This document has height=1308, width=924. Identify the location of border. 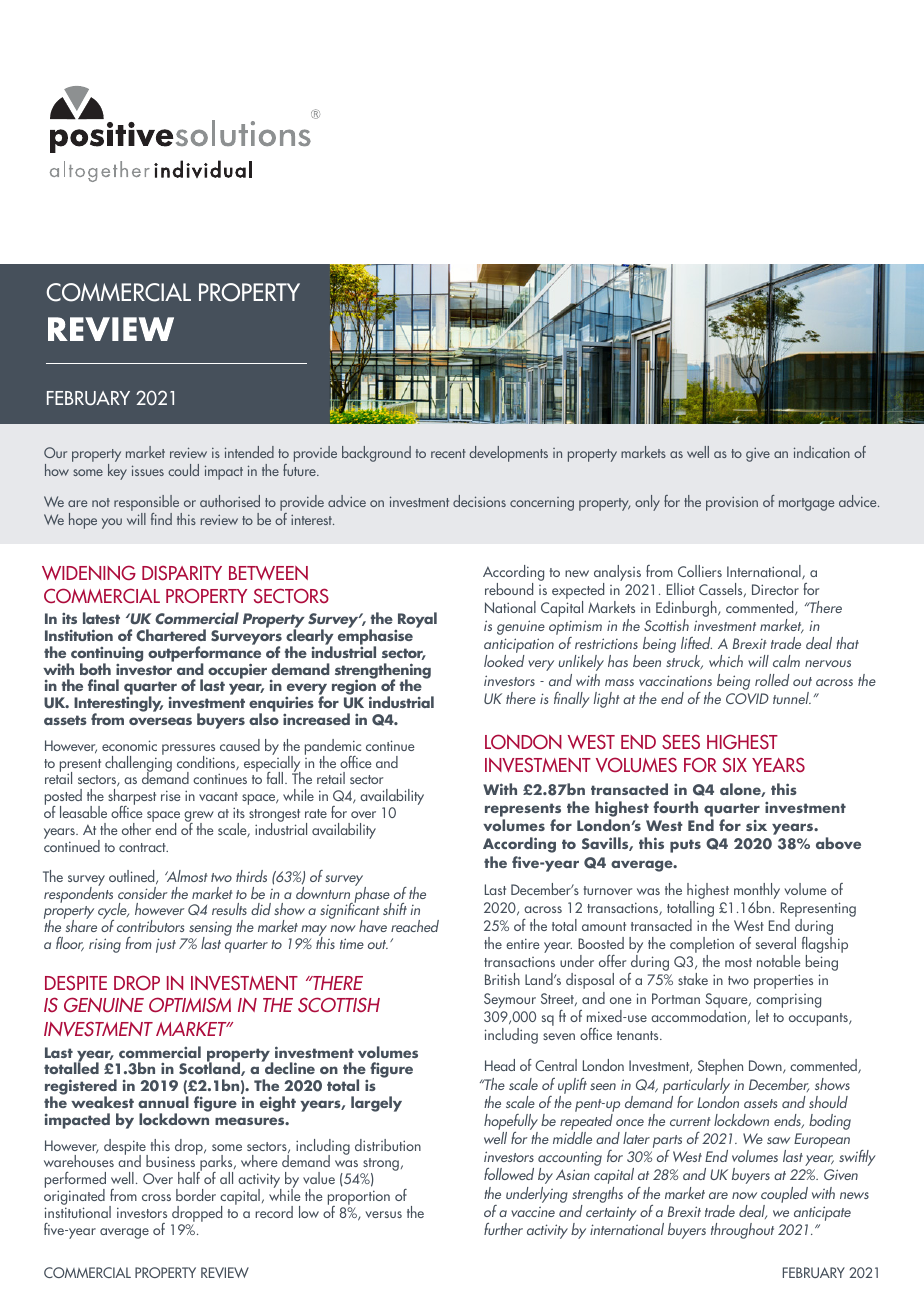
(196, 1195).
